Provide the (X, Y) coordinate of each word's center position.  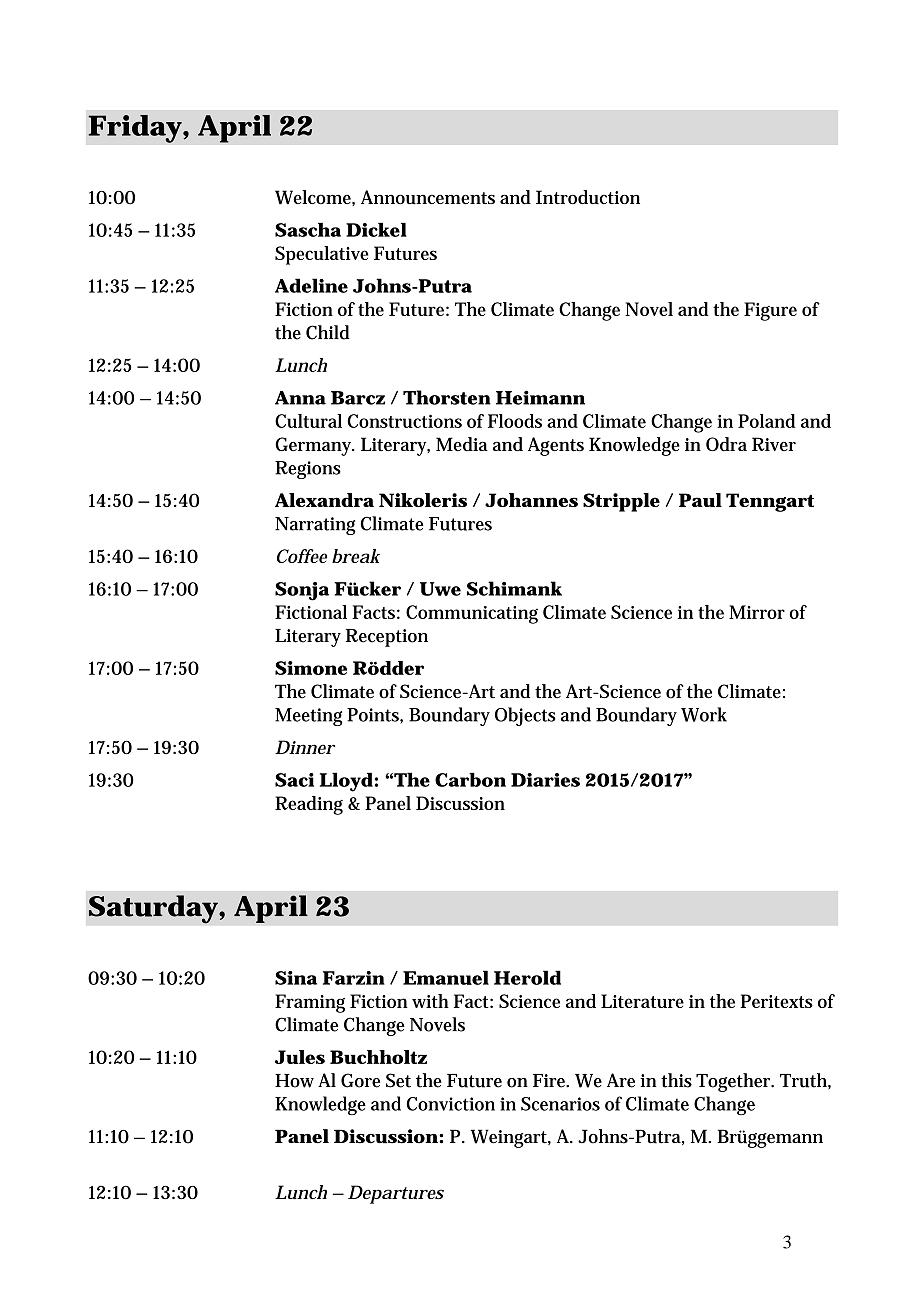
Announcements (428, 197)
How (294, 1081)
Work (704, 714)
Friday (136, 129)
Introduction (588, 197)
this (676, 1080)
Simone (311, 668)
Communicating (472, 614)
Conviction (451, 1104)
